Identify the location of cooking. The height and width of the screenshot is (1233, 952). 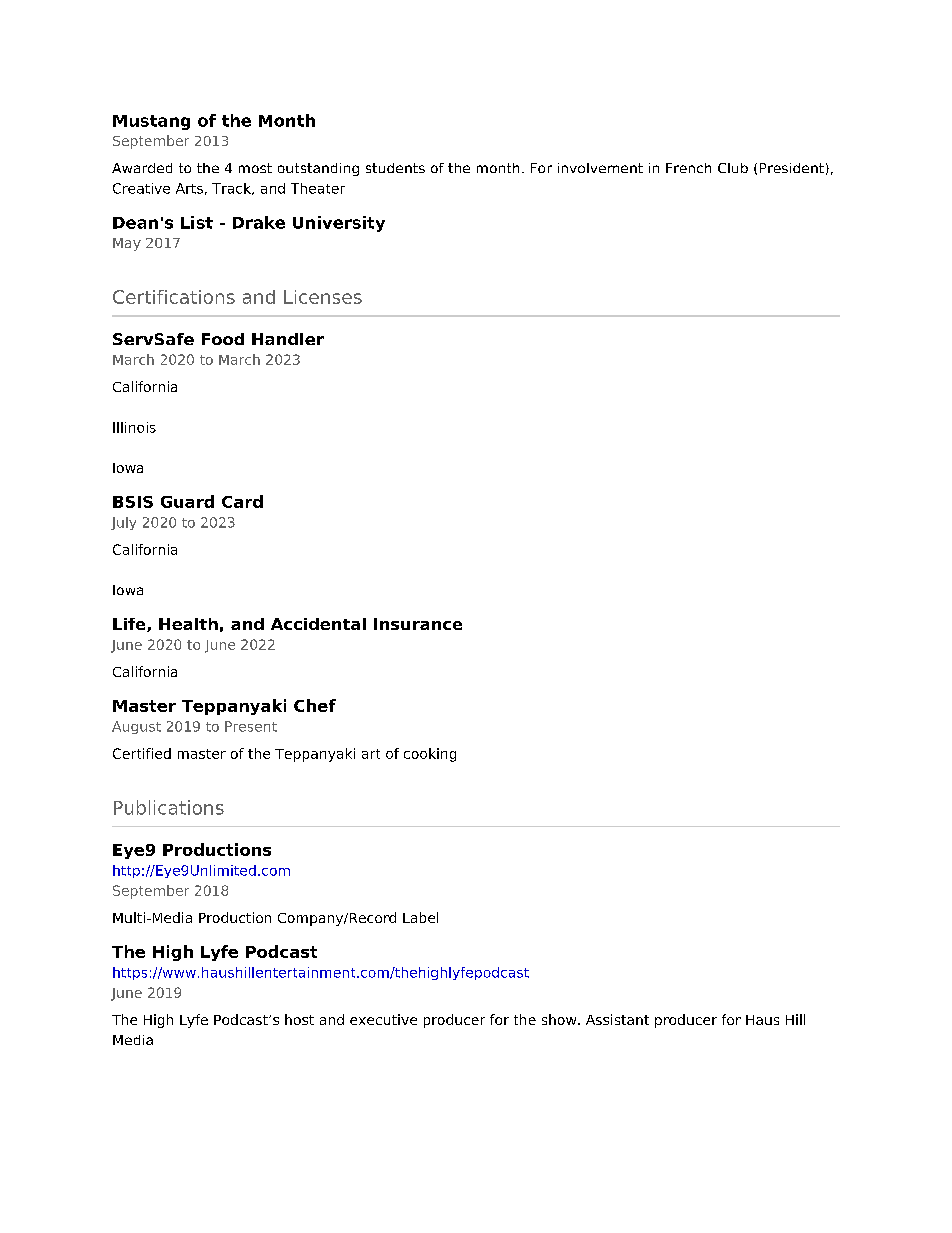
(430, 755).
